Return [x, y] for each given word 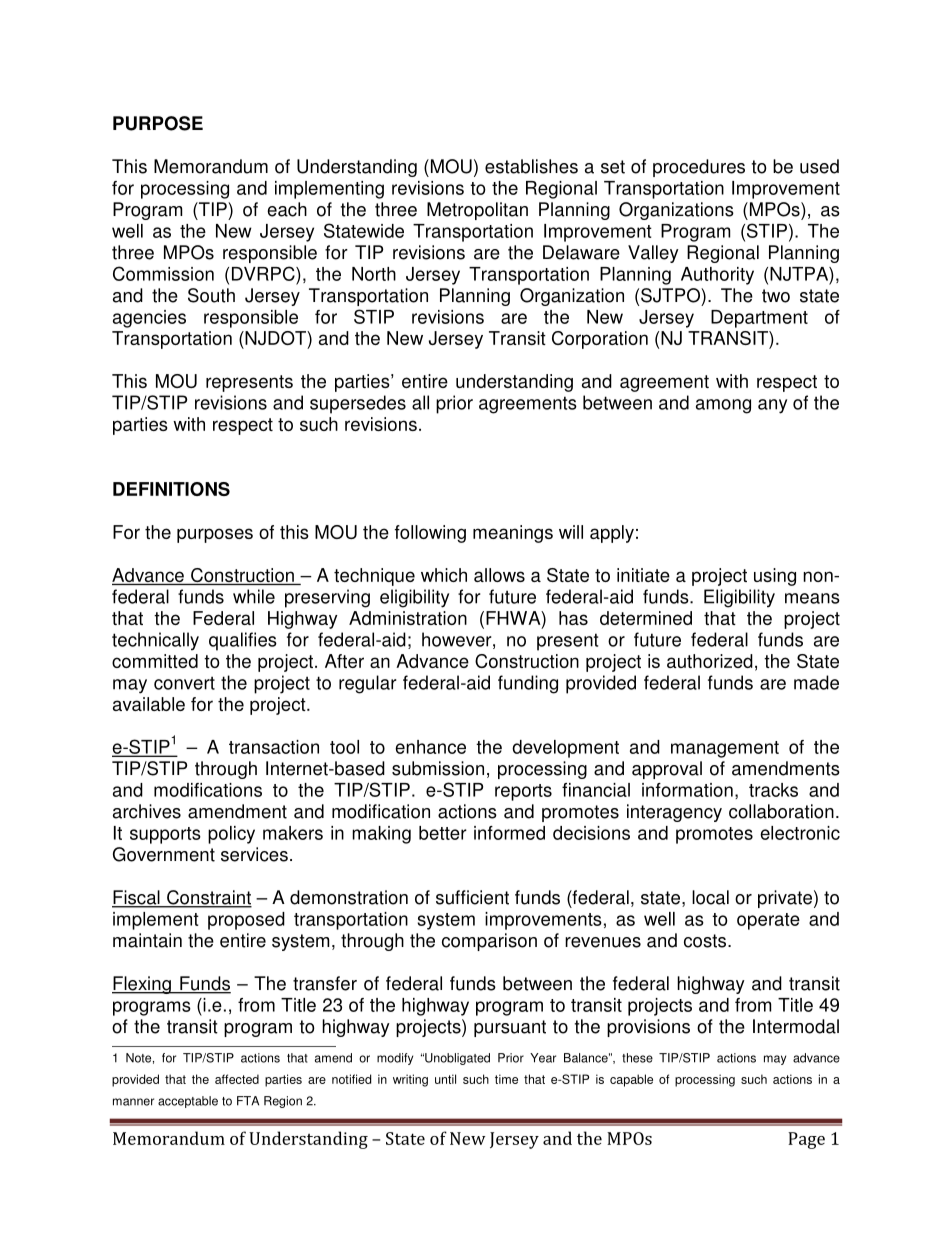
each [287, 209]
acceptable [188, 1102]
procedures [699, 168]
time [506, 1079]
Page [806, 1140]
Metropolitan [477, 211]
